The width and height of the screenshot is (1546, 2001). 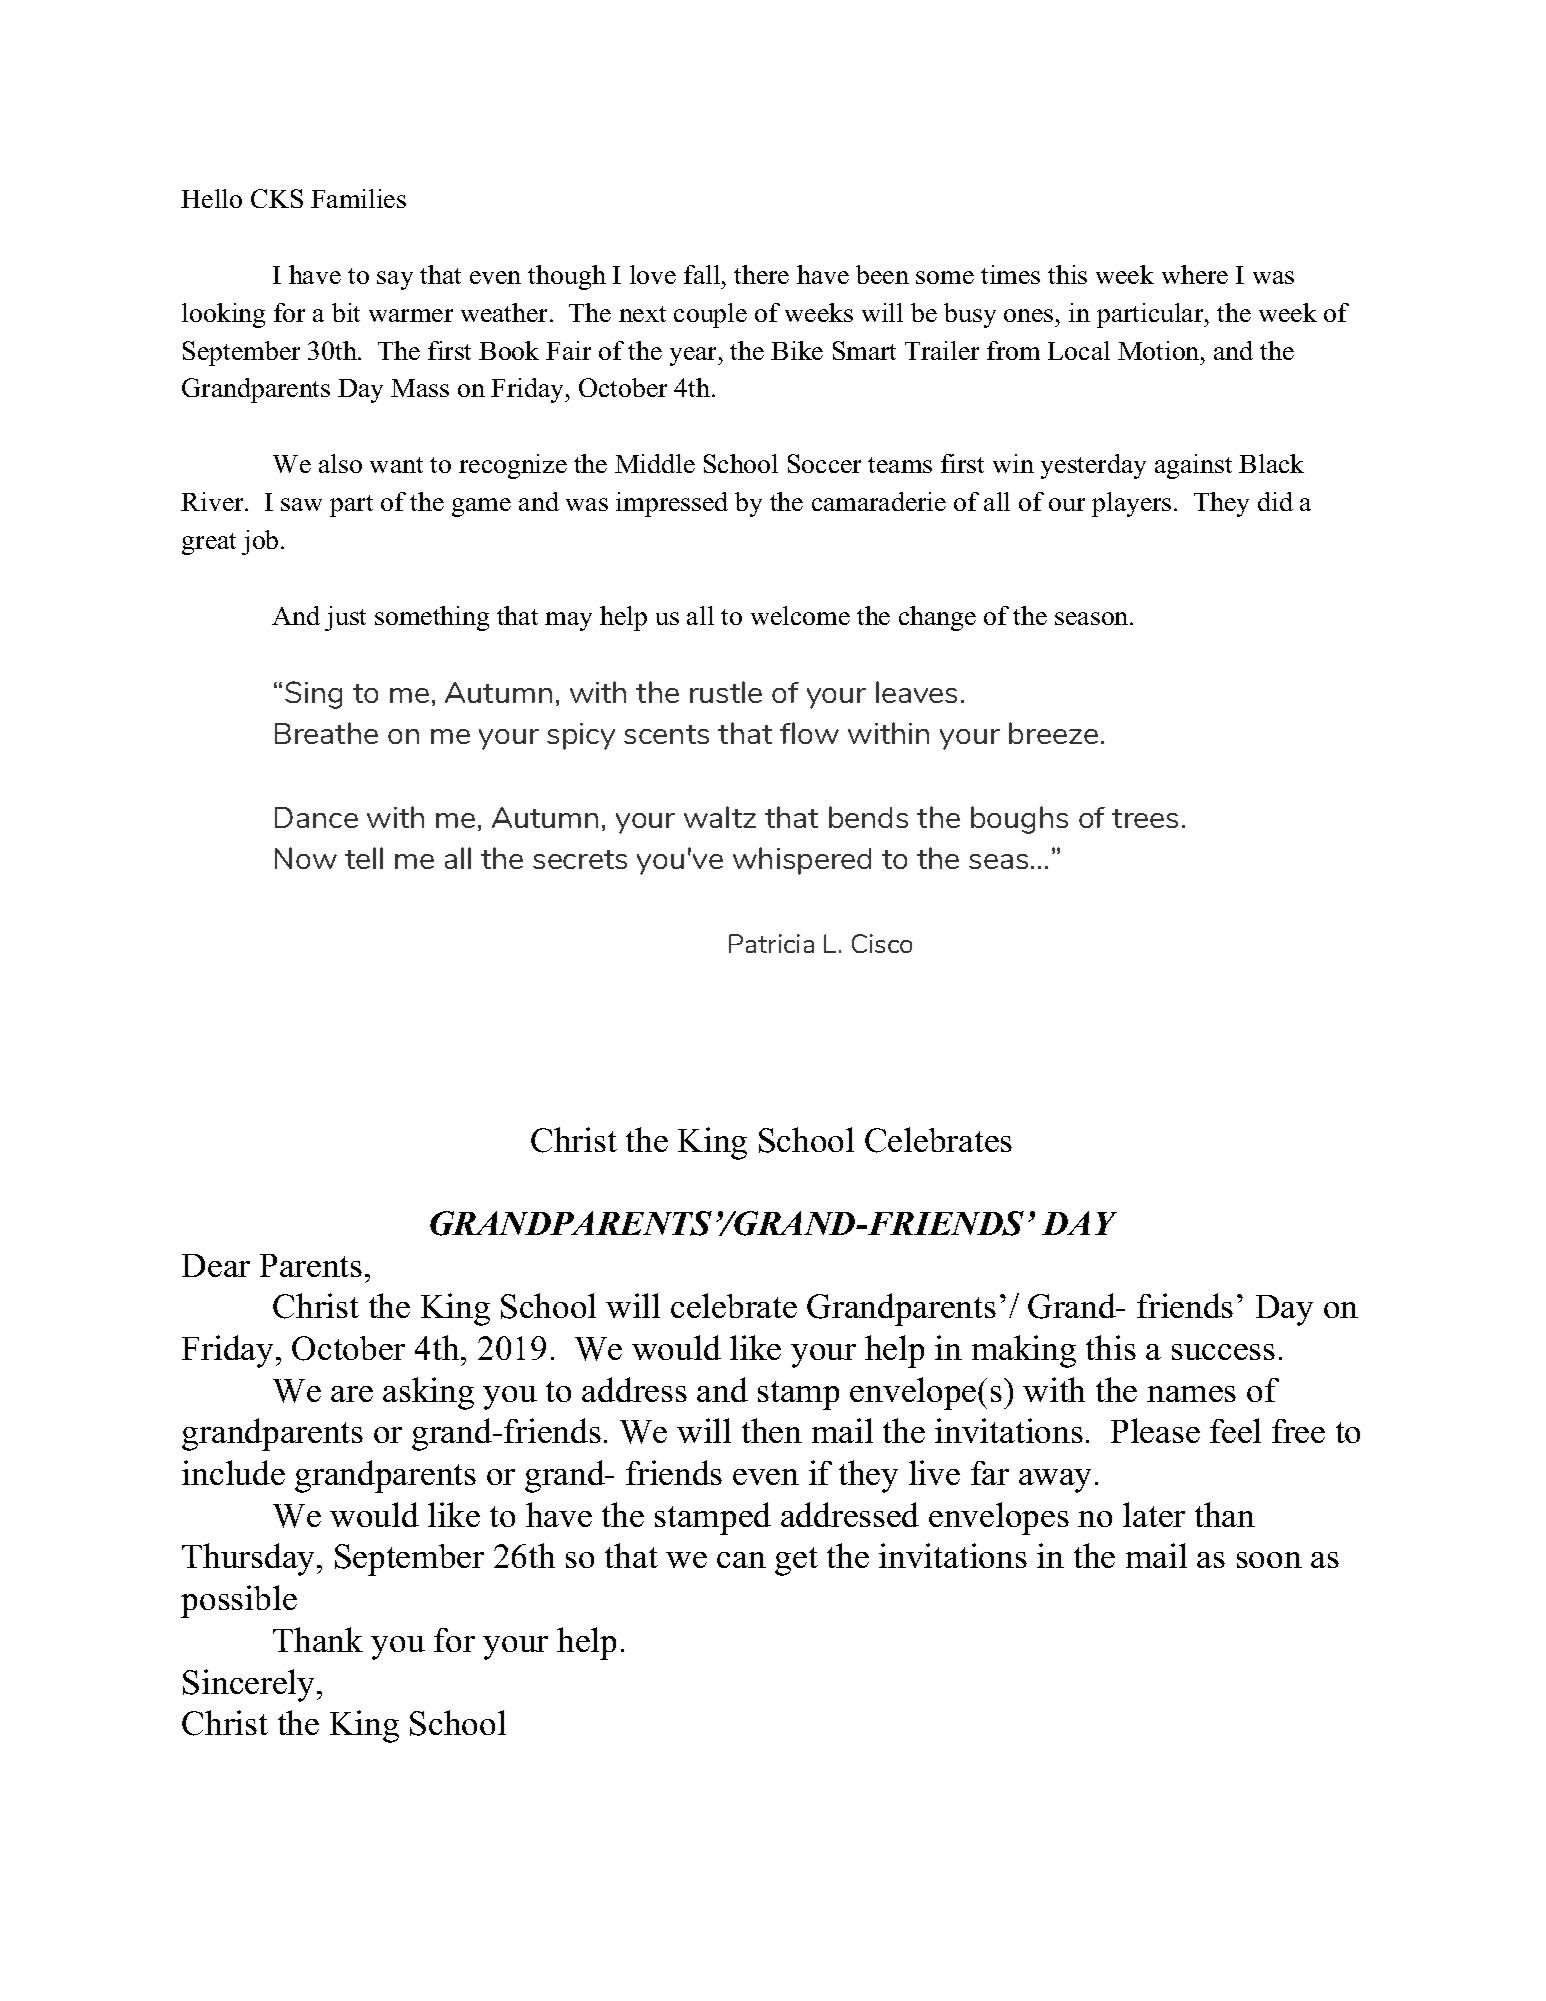 I want to click on trees, so click(x=1145, y=818).
